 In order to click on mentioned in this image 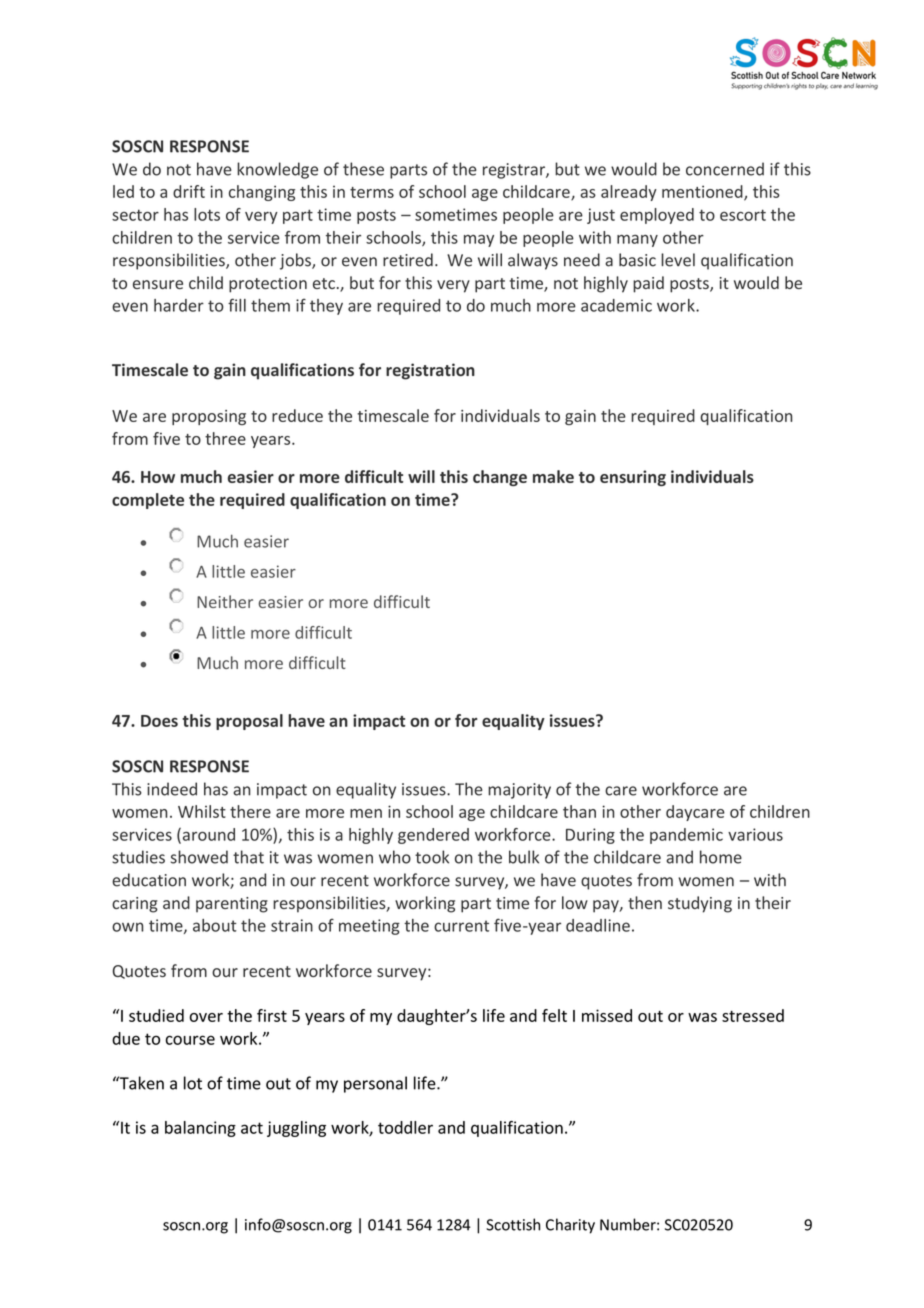, I will do `click(703, 192)`.
